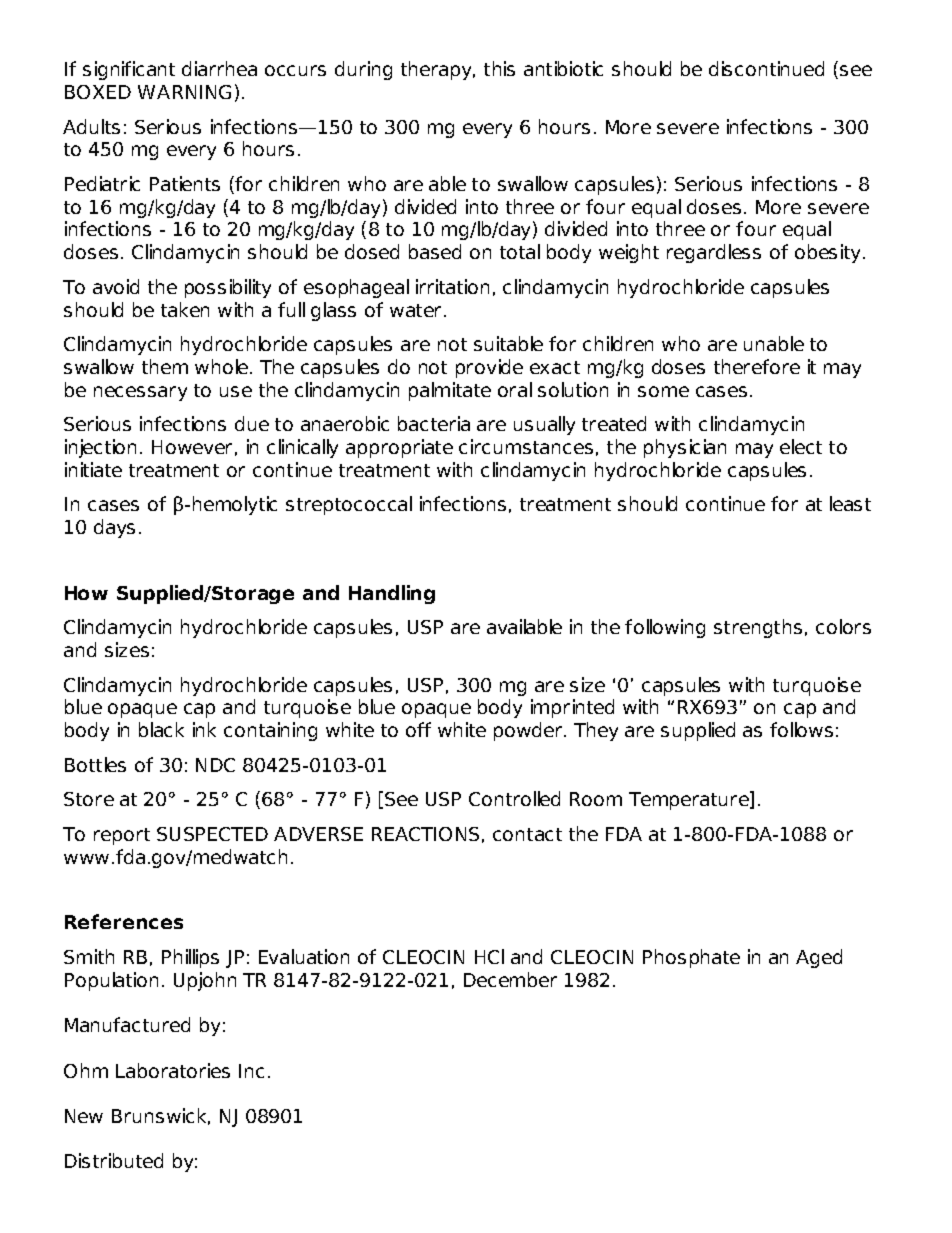  Describe the element at coordinates (801, 446) in the page. I see `elect` at that location.
